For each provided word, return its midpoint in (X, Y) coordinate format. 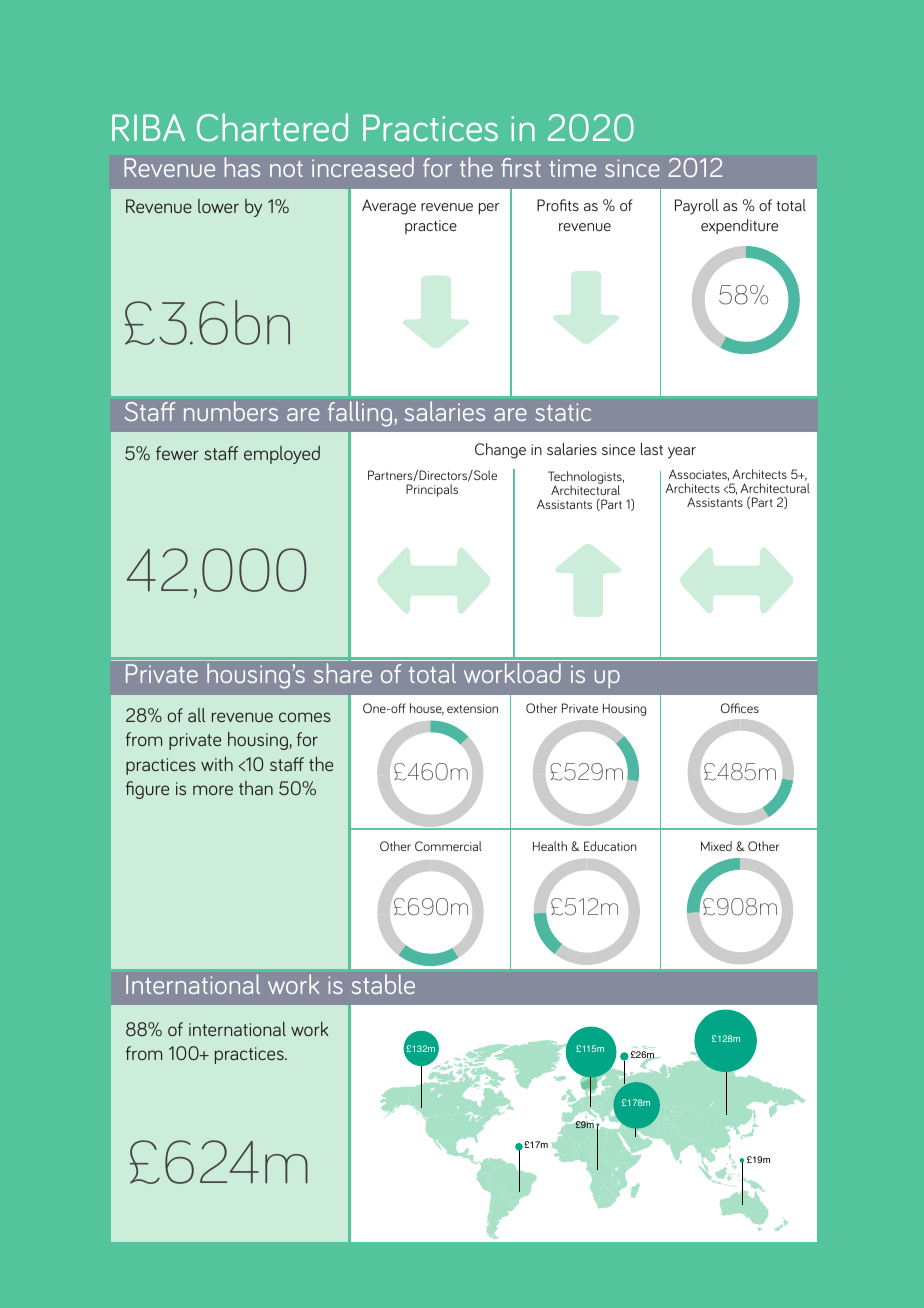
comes (305, 717)
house (427, 709)
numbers (231, 411)
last (652, 449)
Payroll (697, 207)
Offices (740, 708)
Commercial (448, 846)
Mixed (716, 846)
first (521, 167)
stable (383, 984)
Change (500, 451)
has (242, 167)
